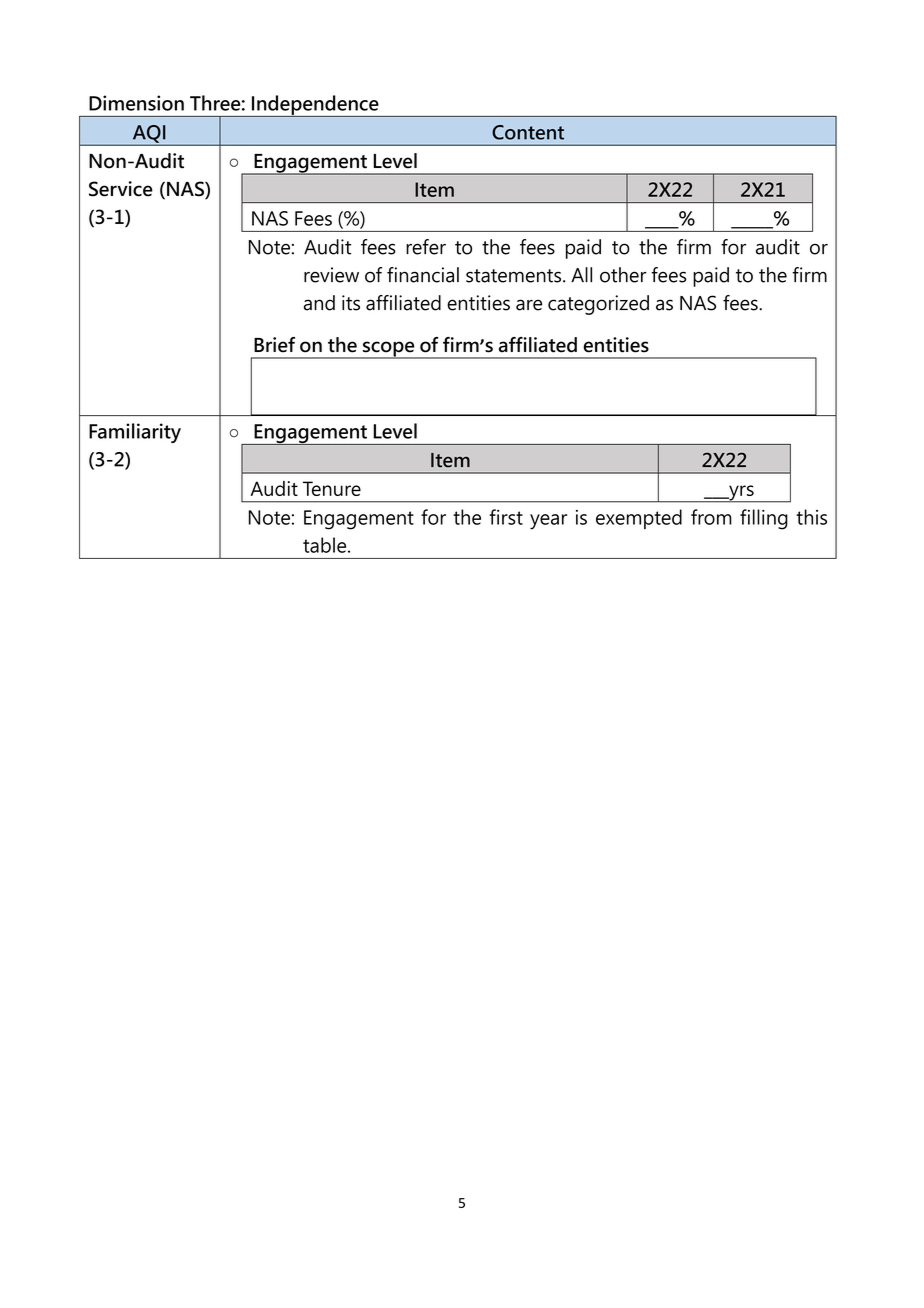 The width and height of the document is (924, 1308). I want to click on from, so click(711, 517).
